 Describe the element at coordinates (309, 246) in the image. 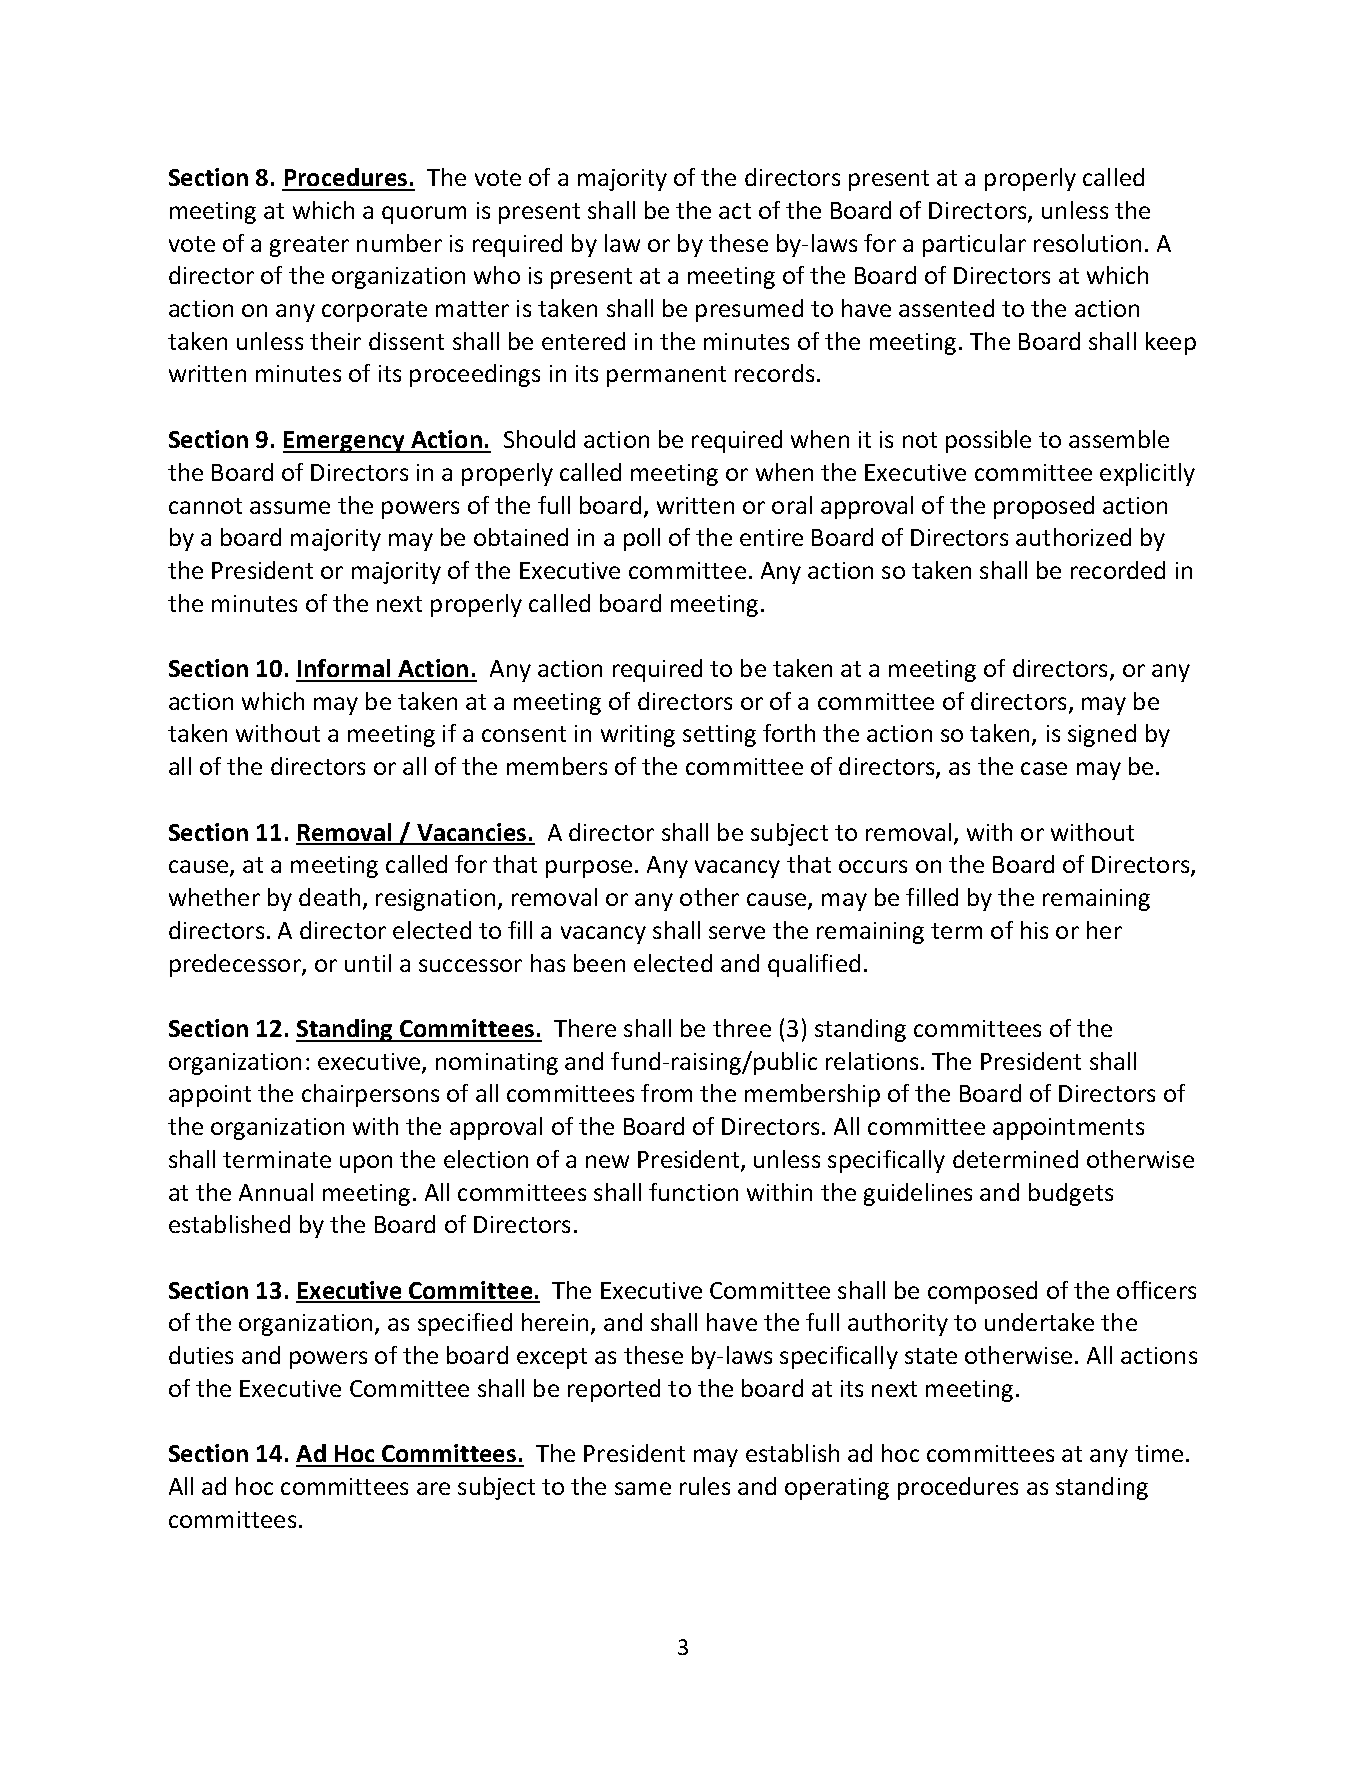

I see `greater` at that location.
